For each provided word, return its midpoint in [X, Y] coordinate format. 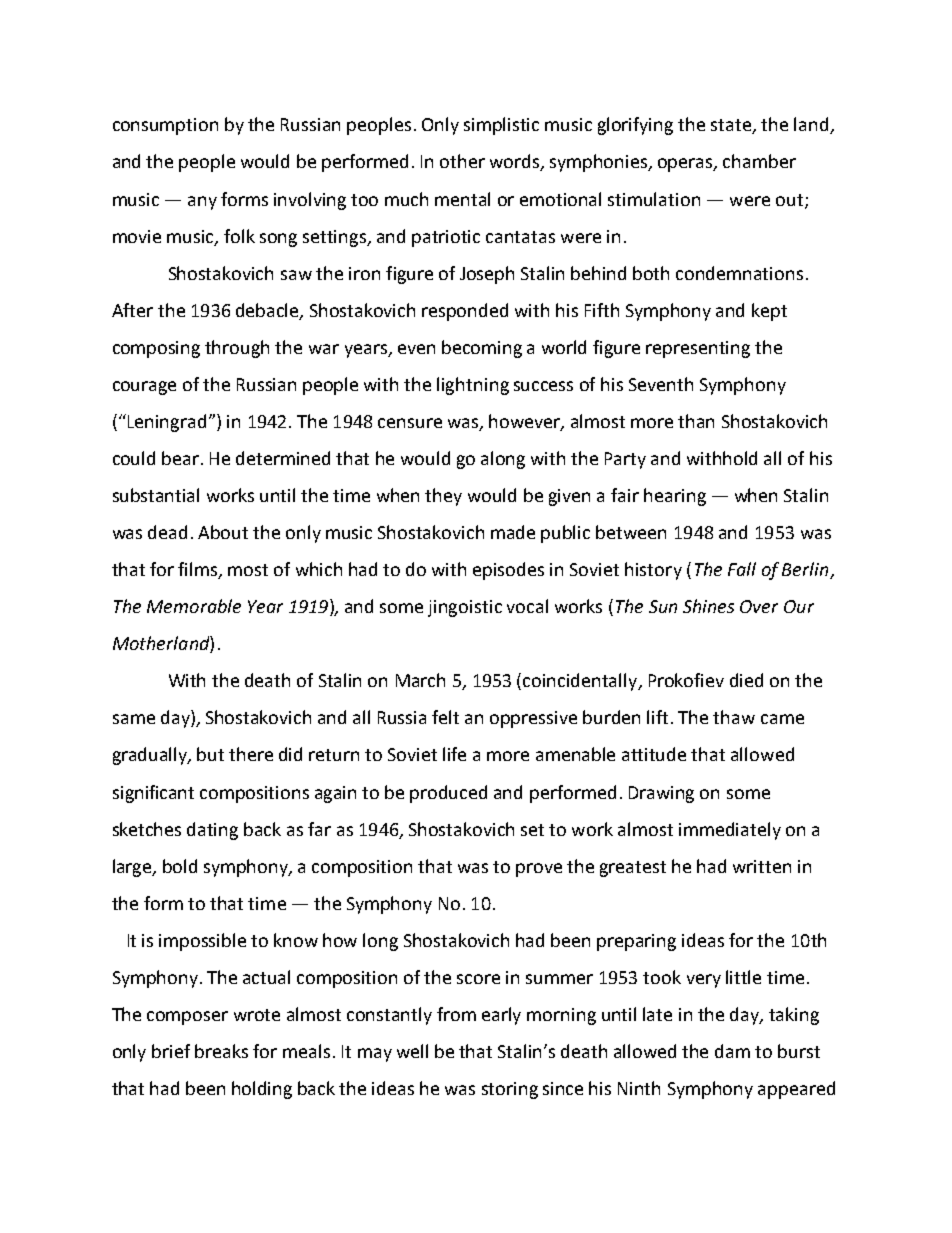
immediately [730, 831]
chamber [759, 161]
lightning [473, 386]
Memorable [194, 606]
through [237, 349]
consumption [165, 126]
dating [212, 831]
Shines [708, 606]
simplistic [501, 126]
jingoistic [465, 608]
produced [448, 794]
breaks [221, 1051]
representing [698, 349]
